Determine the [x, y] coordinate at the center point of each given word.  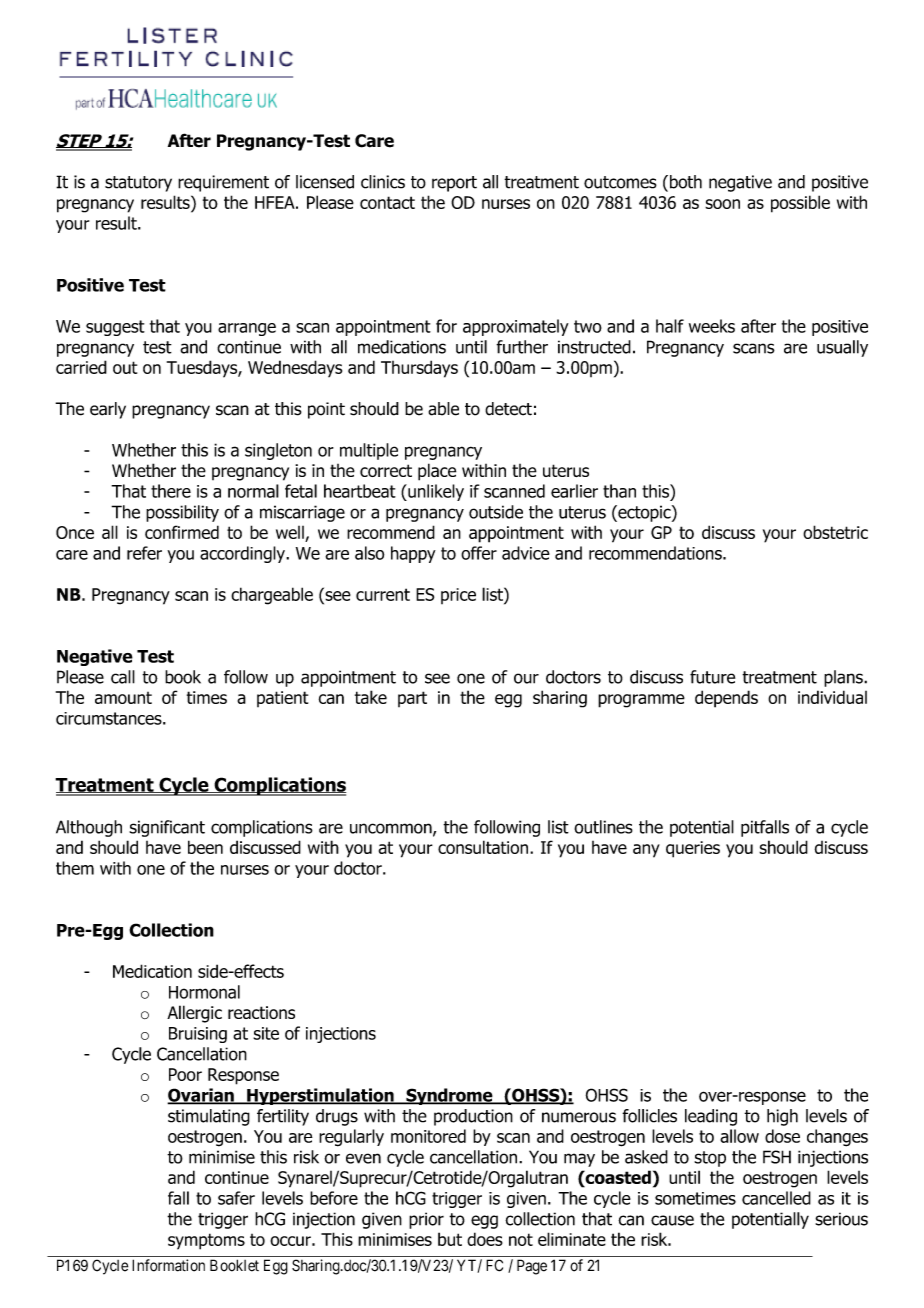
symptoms [206, 1241]
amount [123, 698]
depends [726, 699]
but [450, 1239]
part [412, 699]
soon [722, 204]
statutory [138, 184]
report [454, 184]
